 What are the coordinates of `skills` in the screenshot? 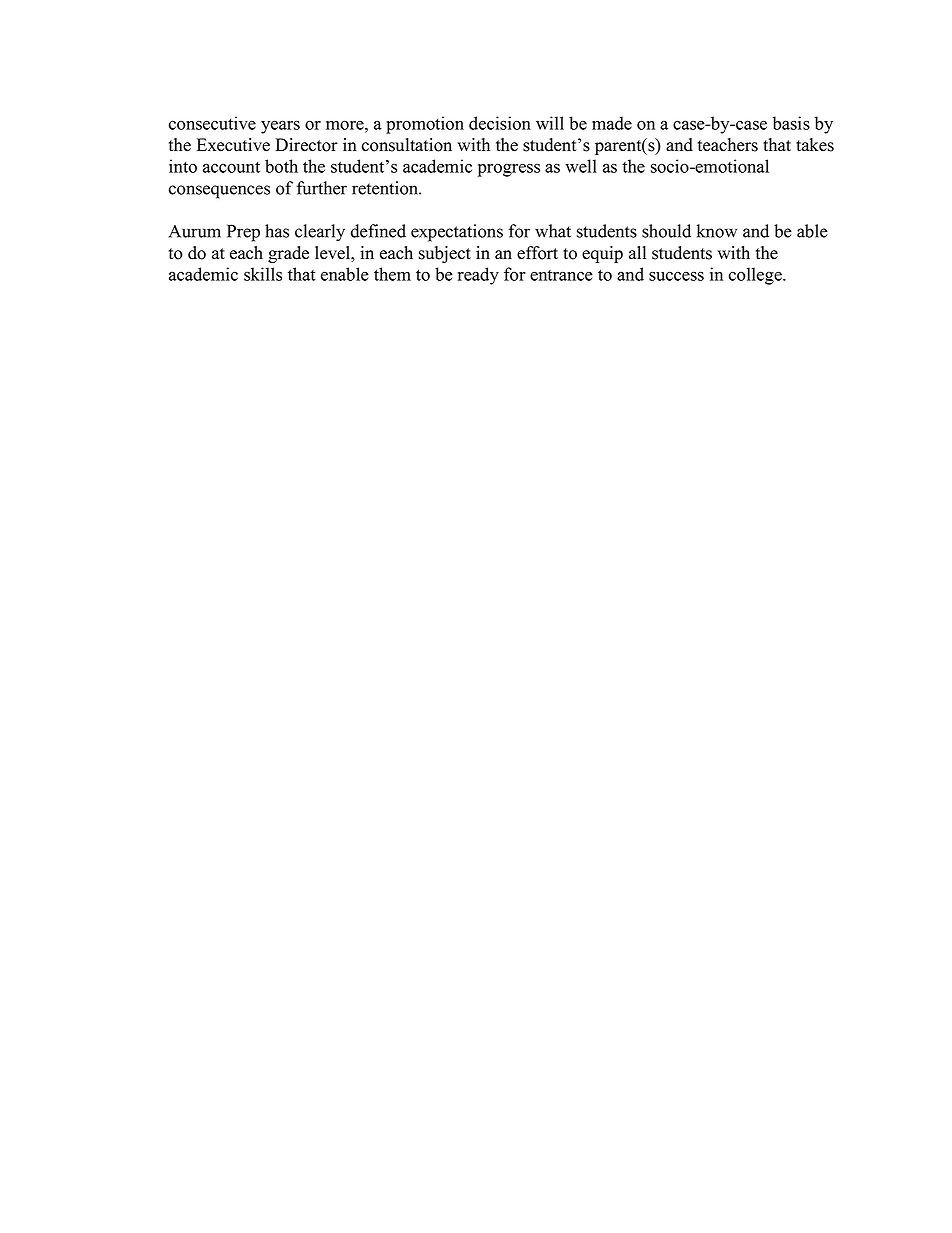 It's located at (263, 274).
